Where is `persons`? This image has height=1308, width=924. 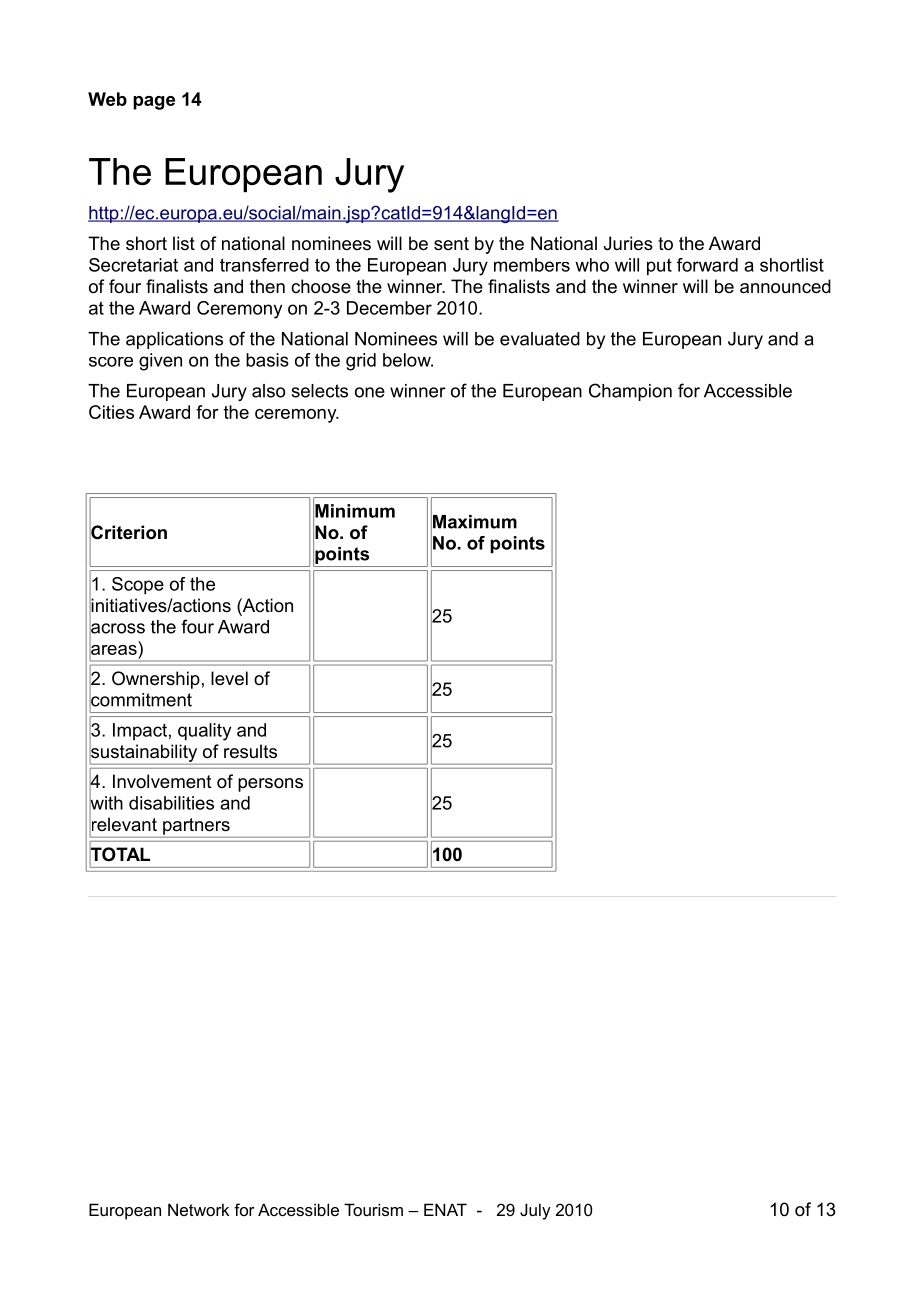
persons is located at coordinates (270, 785).
